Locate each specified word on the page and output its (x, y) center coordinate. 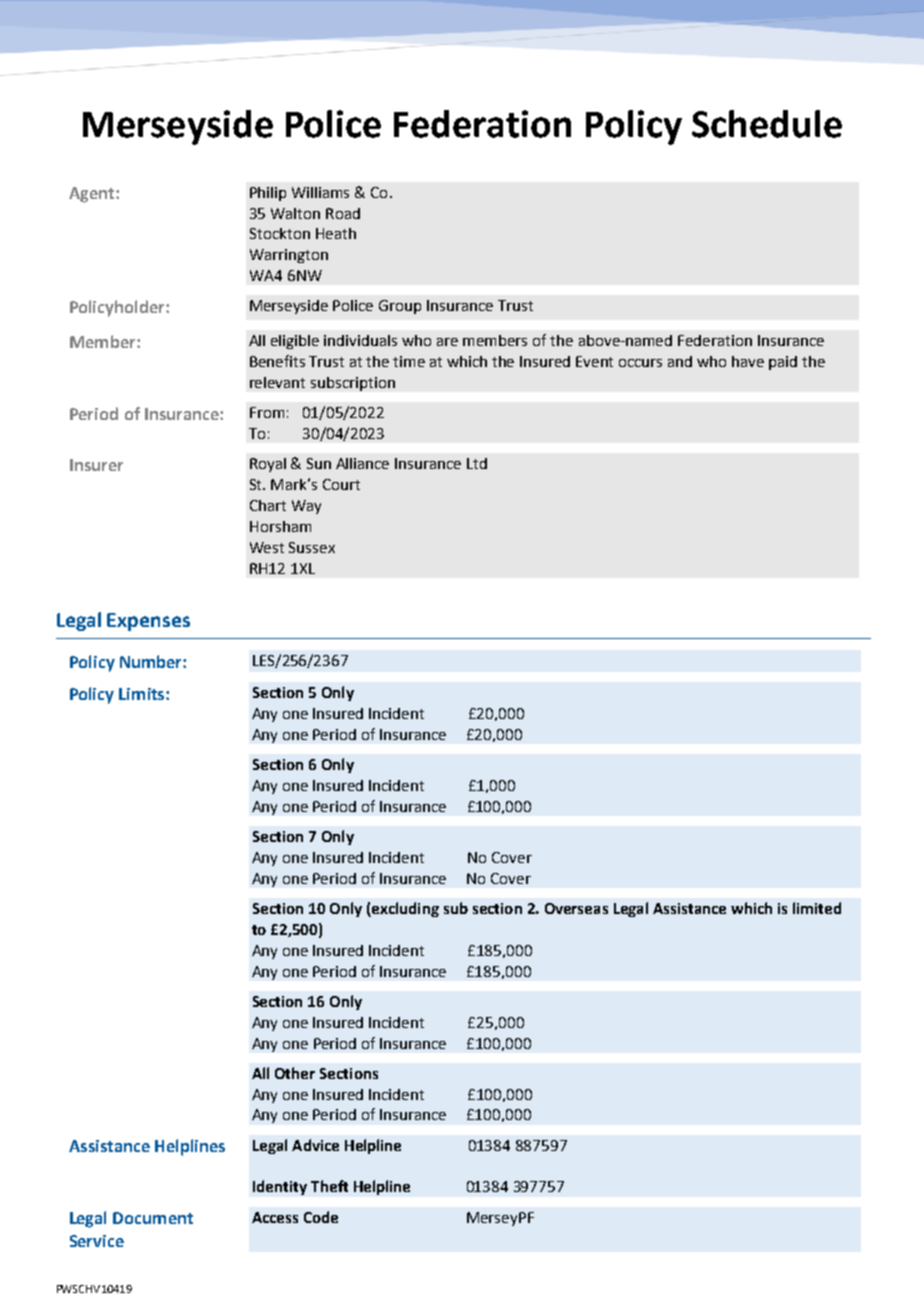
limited (817, 908)
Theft (329, 1186)
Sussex (312, 547)
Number (152, 661)
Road (343, 213)
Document (153, 1218)
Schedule (767, 124)
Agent (93, 195)
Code (321, 1217)
